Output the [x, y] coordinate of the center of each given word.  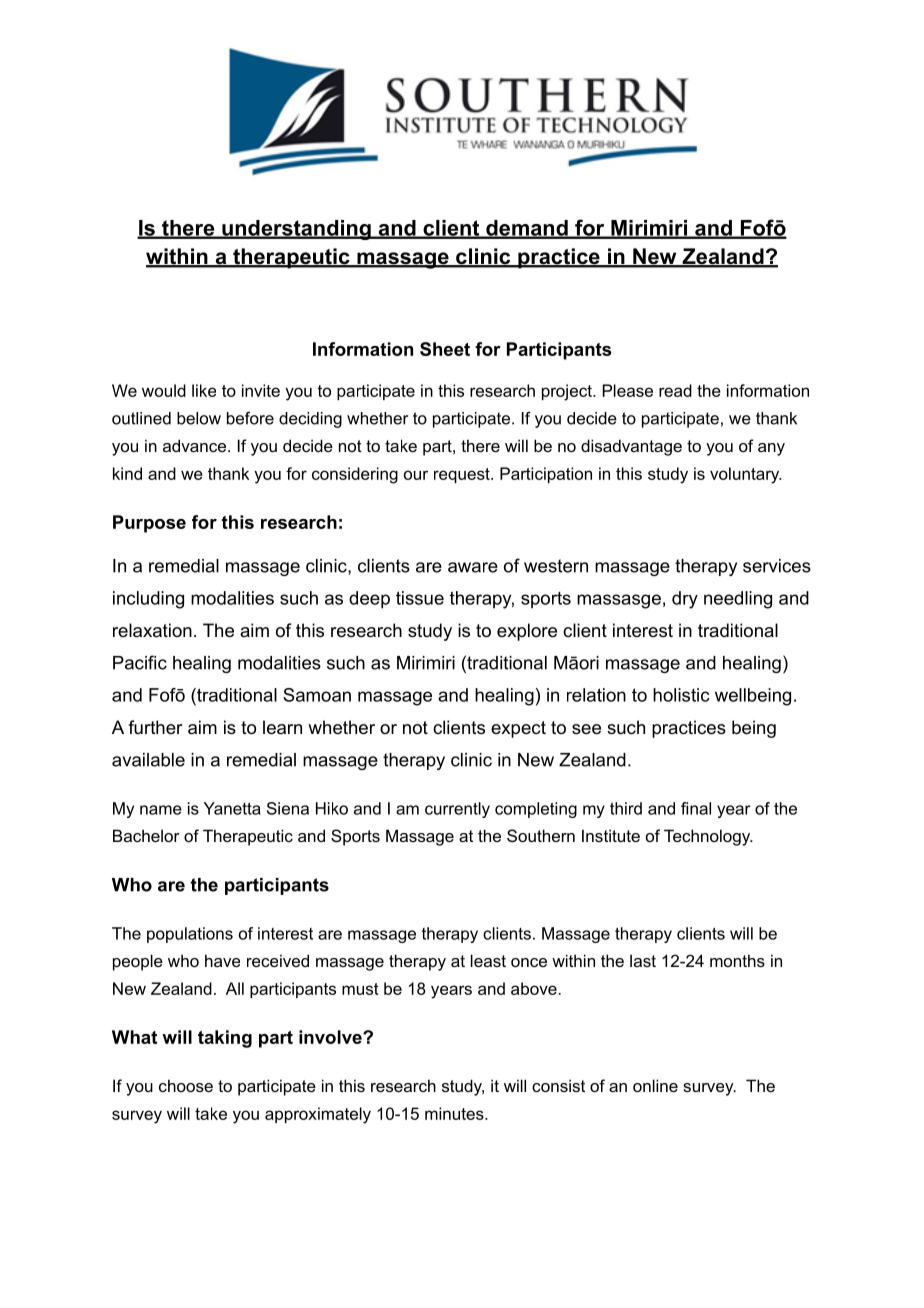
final [696, 808]
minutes [455, 1113]
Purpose [149, 524]
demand [527, 229]
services [777, 566]
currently [457, 810]
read [675, 390]
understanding [296, 230]
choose [186, 1085]
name [161, 810]
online [655, 1085]
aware [473, 567]
